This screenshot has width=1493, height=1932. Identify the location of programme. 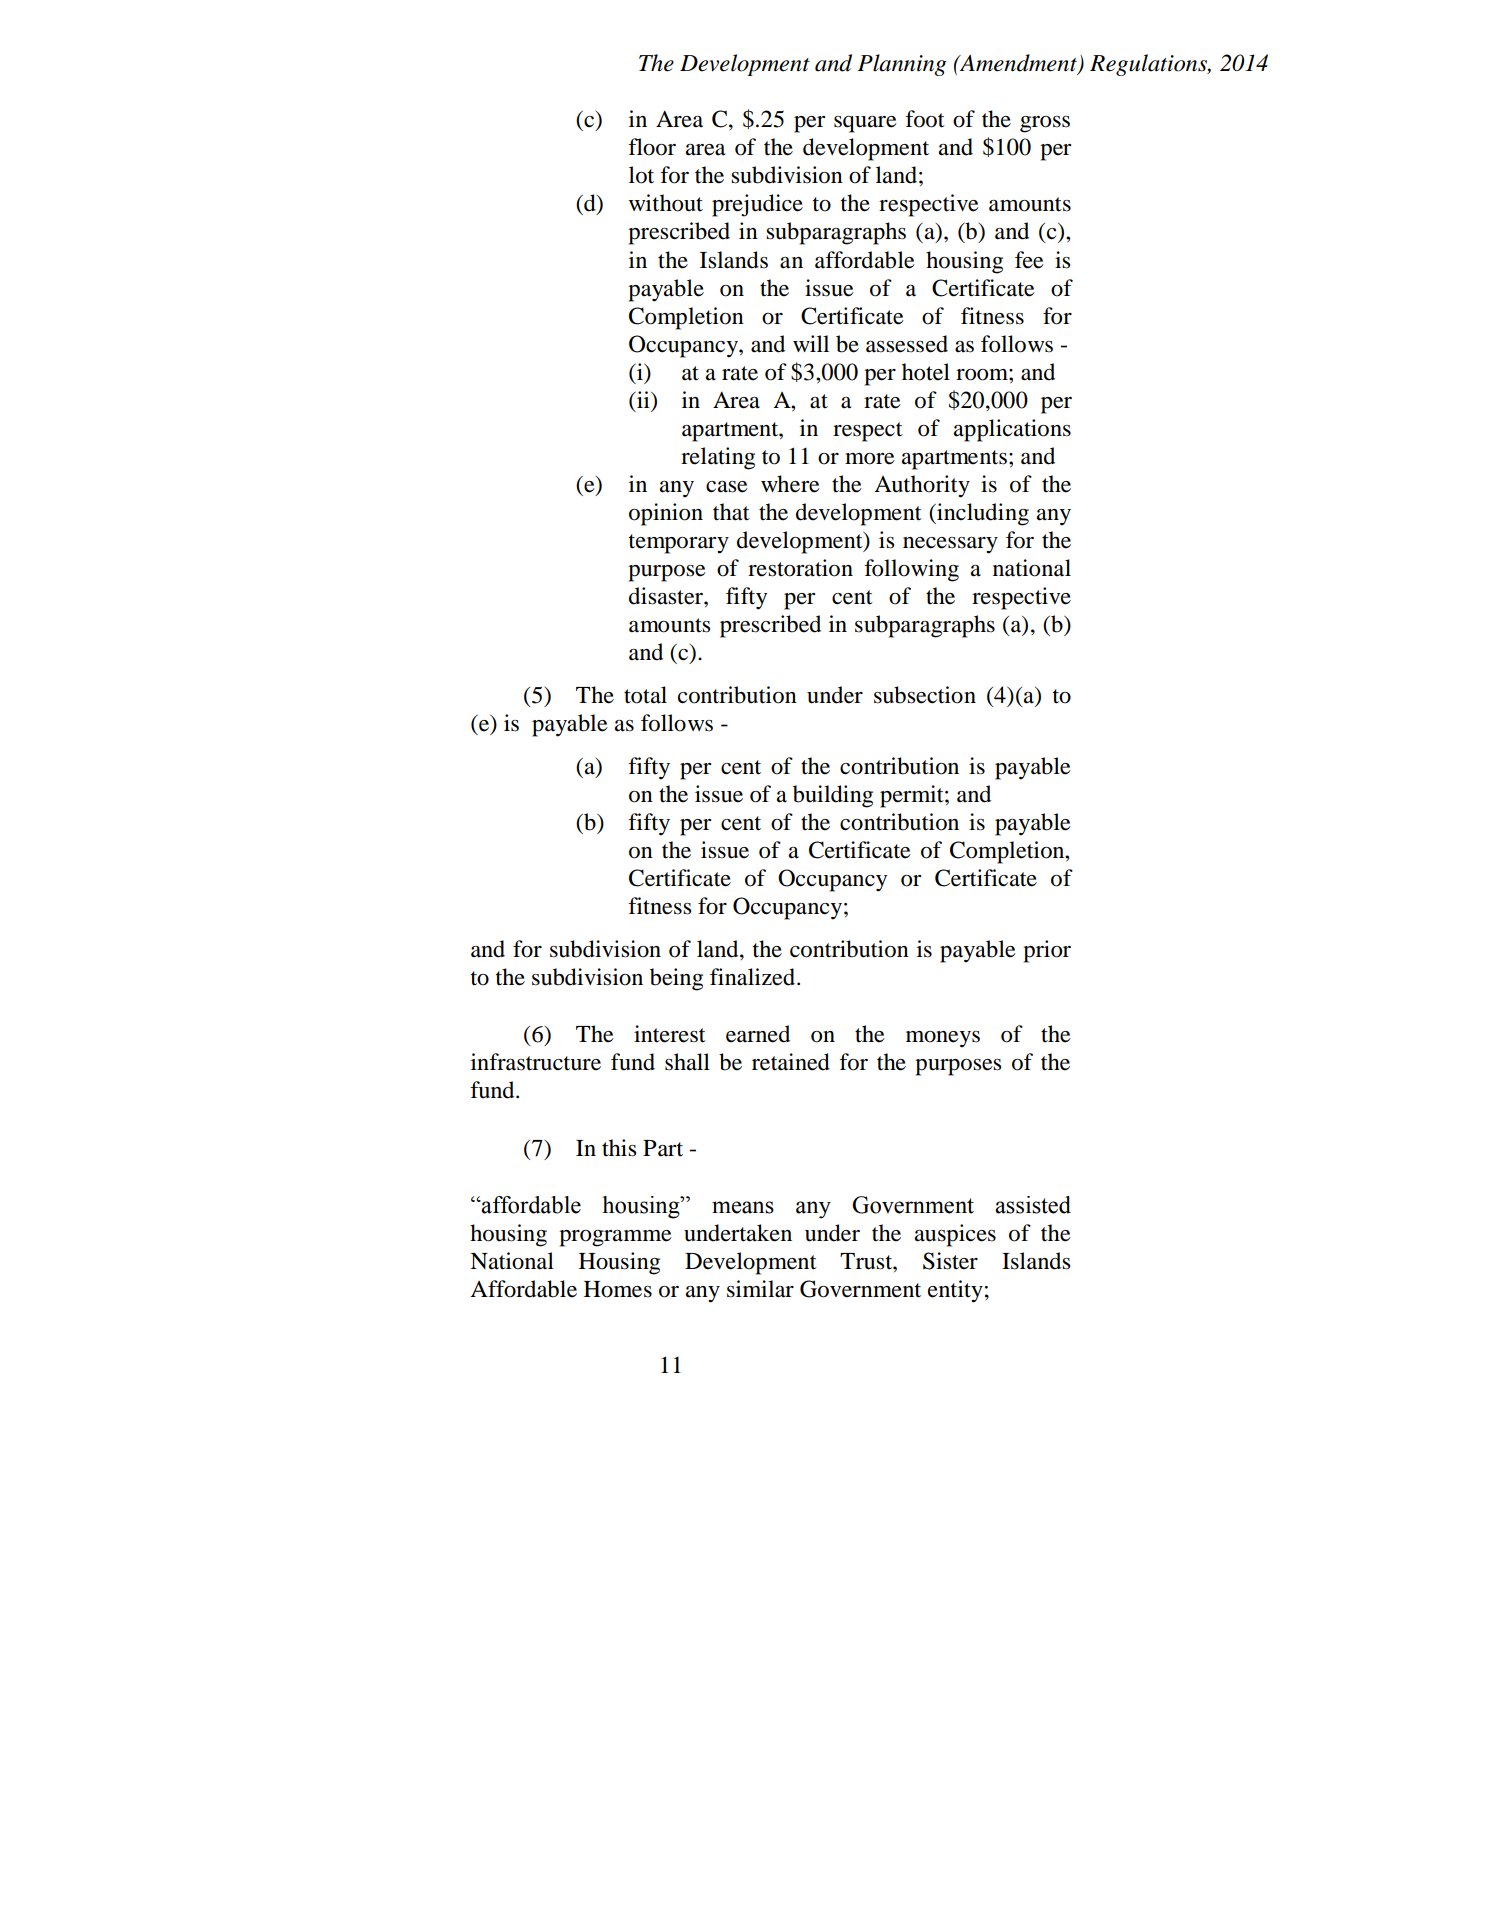
(615, 1238).
